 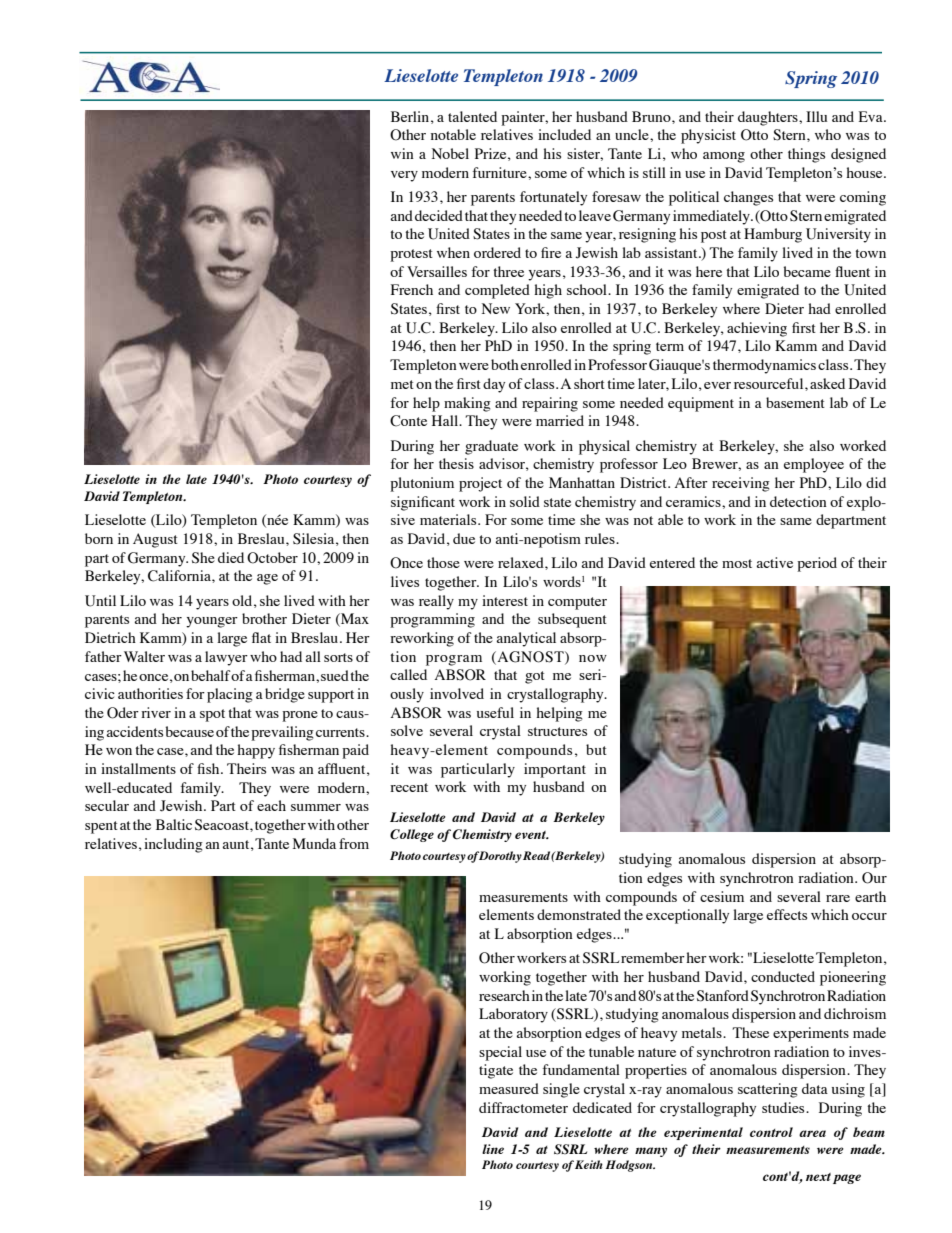 What do you see at coordinates (774, 562) in the screenshot?
I see `active` at bounding box center [774, 562].
